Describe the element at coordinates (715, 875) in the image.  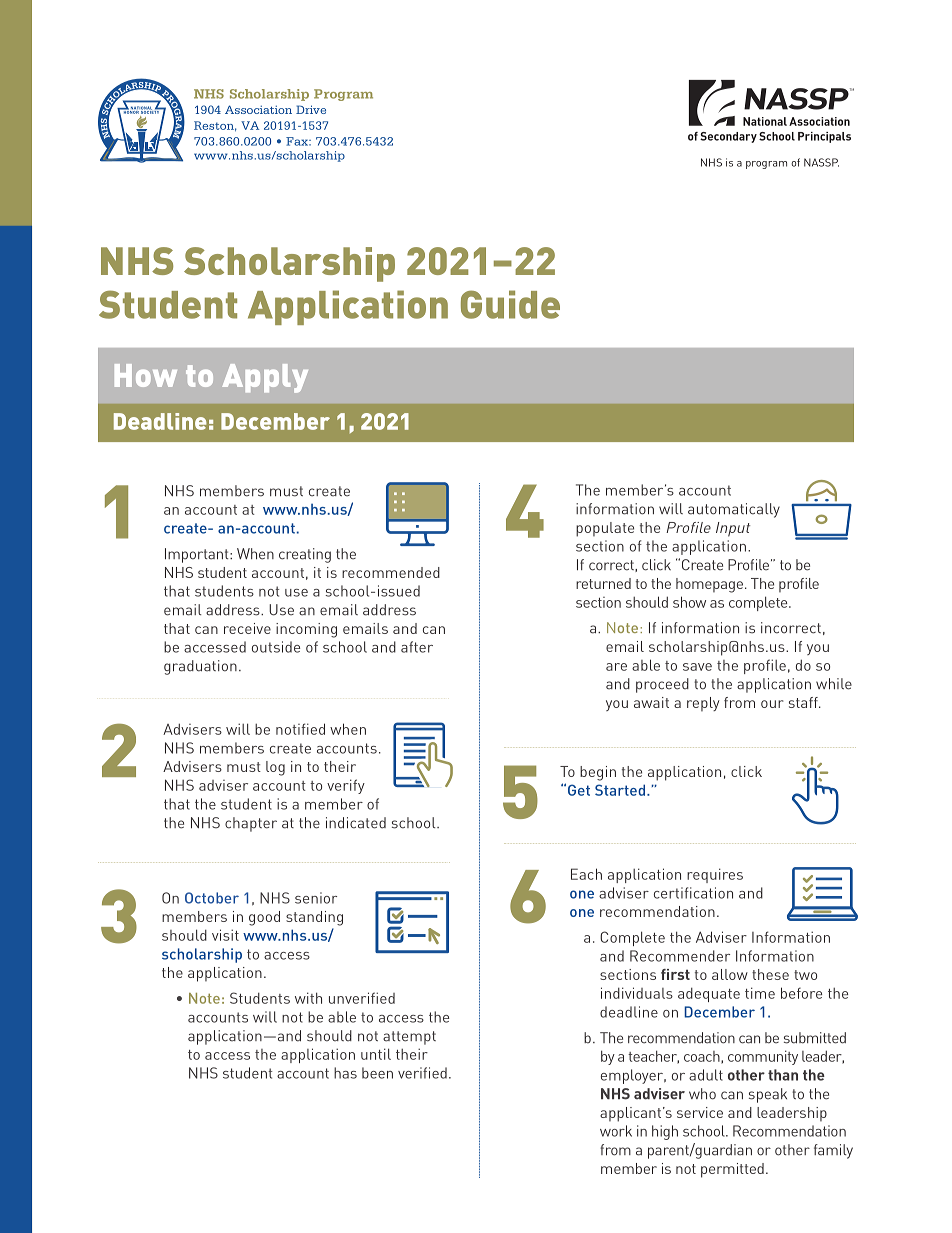
I see `requires` at that location.
